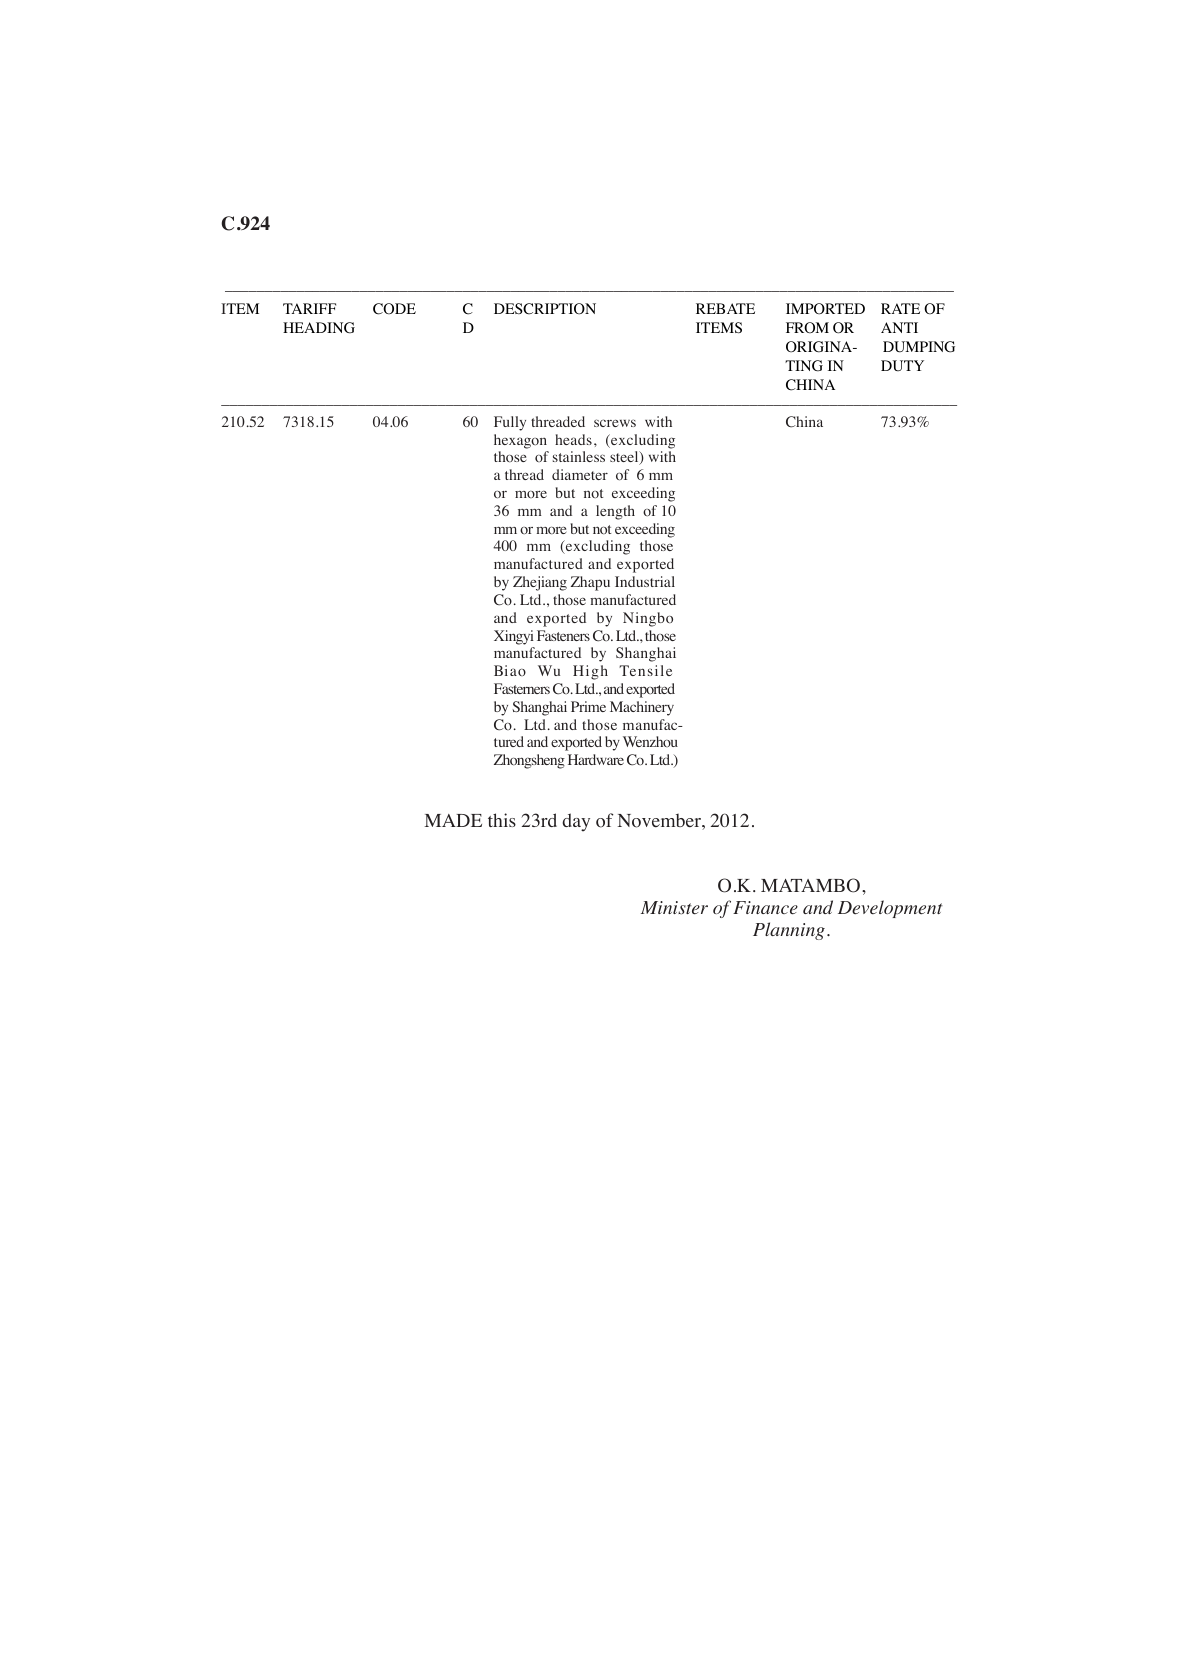 This screenshot has height=1667, width=1179. Describe the element at coordinates (540, 583) in the screenshot. I see `Zhejiang` at that location.
